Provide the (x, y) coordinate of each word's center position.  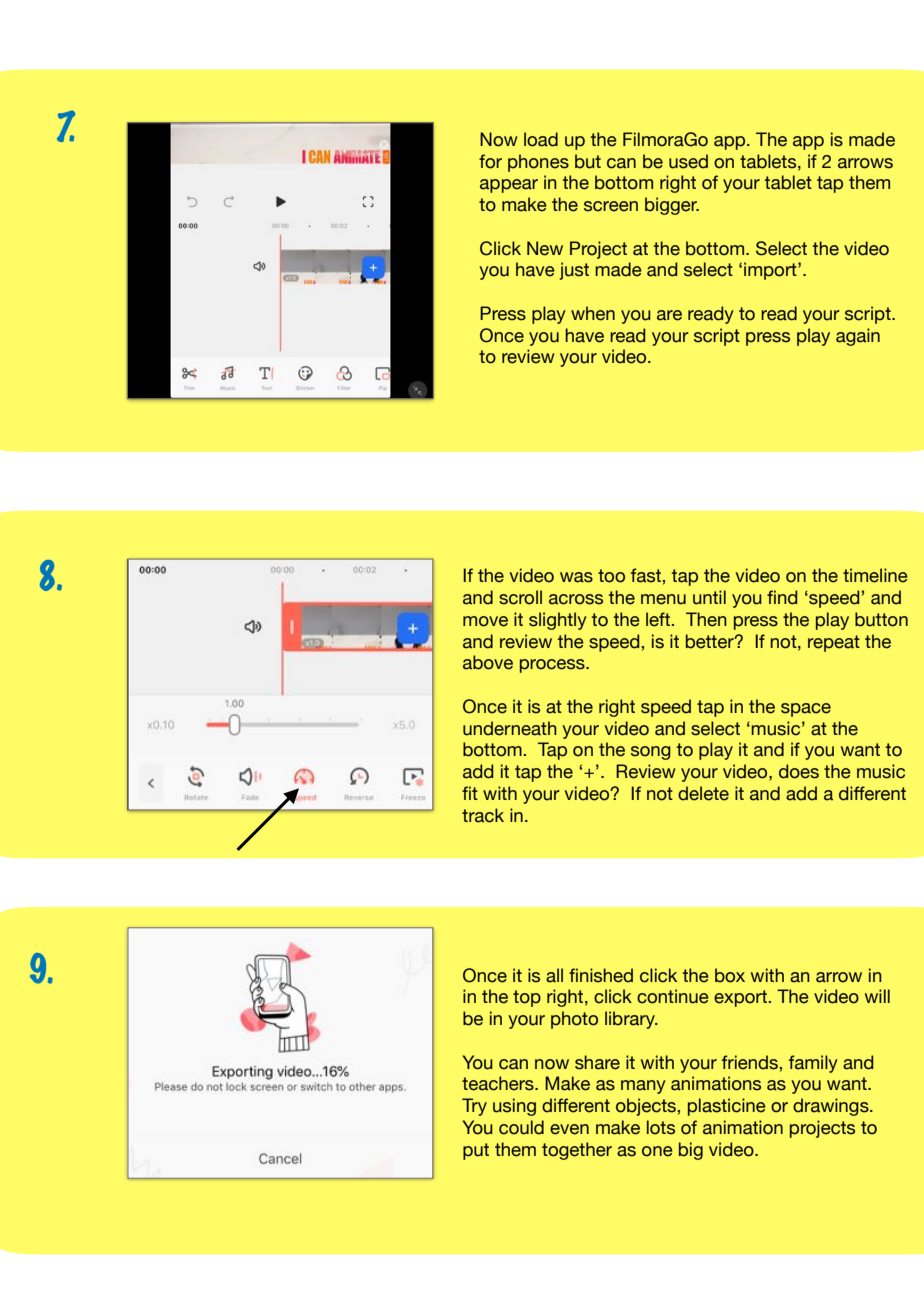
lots (661, 1127)
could (521, 1127)
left (659, 619)
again (858, 337)
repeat (834, 643)
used (688, 161)
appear (509, 186)
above (488, 662)
